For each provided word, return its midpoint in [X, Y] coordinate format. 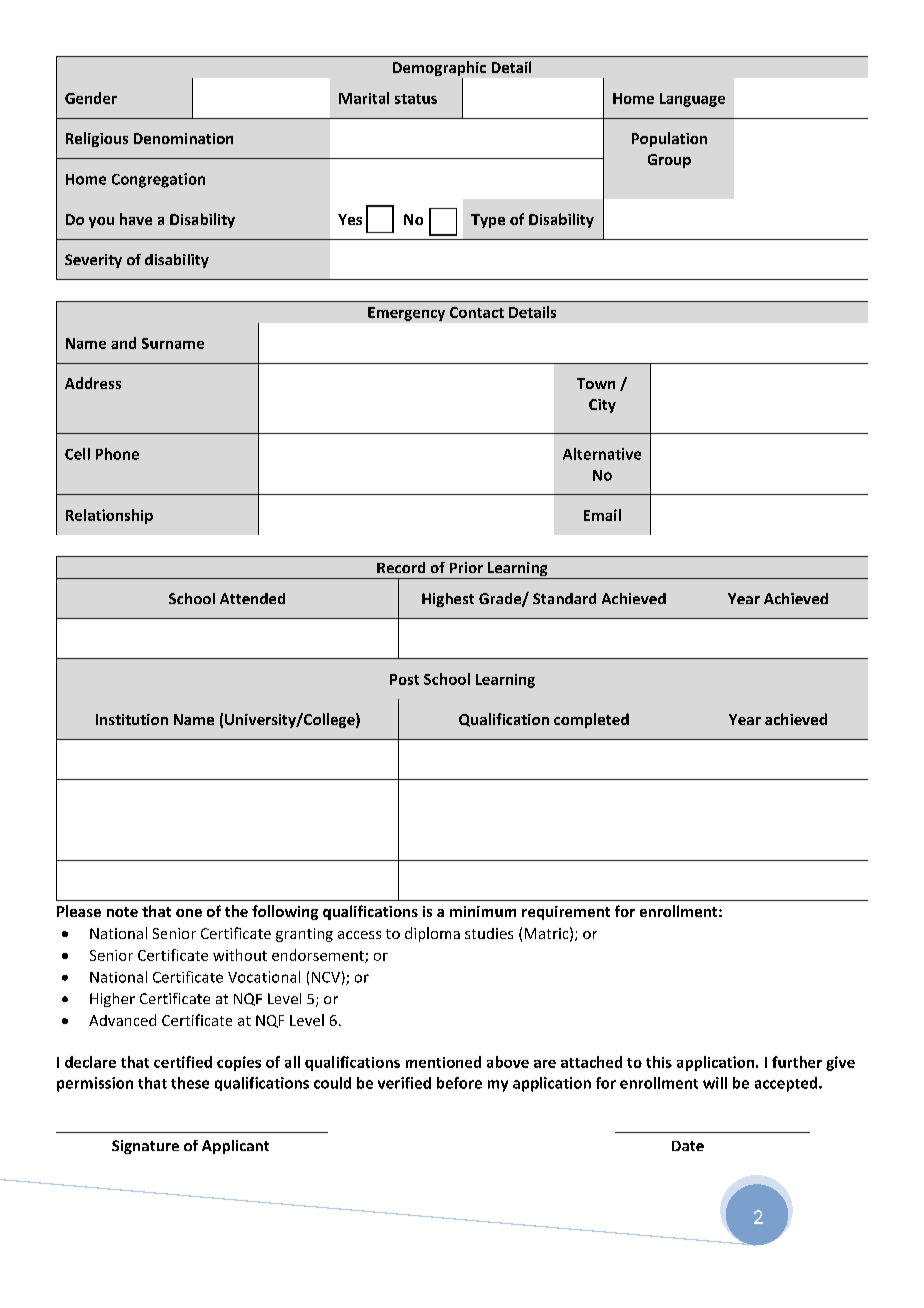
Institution [132, 719]
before [459, 1083]
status [416, 99]
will [715, 1083]
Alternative [602, 454]
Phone [117, 454]
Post [404, 679]
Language [692, 100]
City [602, 406]
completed [591, 720]
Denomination [183, 138]
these [190, 1083]
